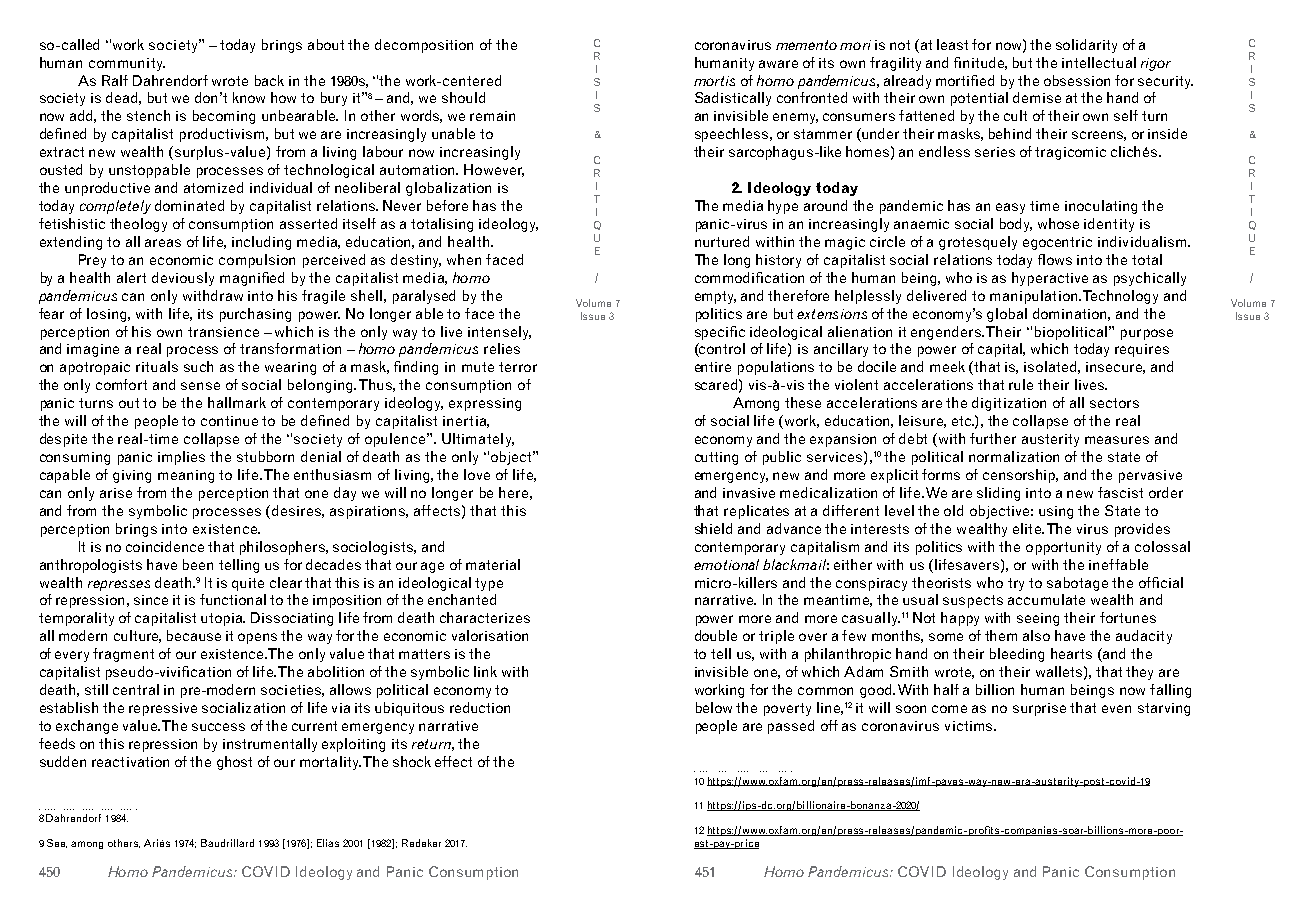  Describe the element at coordinates (714, 81) in the image. I see `mortis` at that location.
